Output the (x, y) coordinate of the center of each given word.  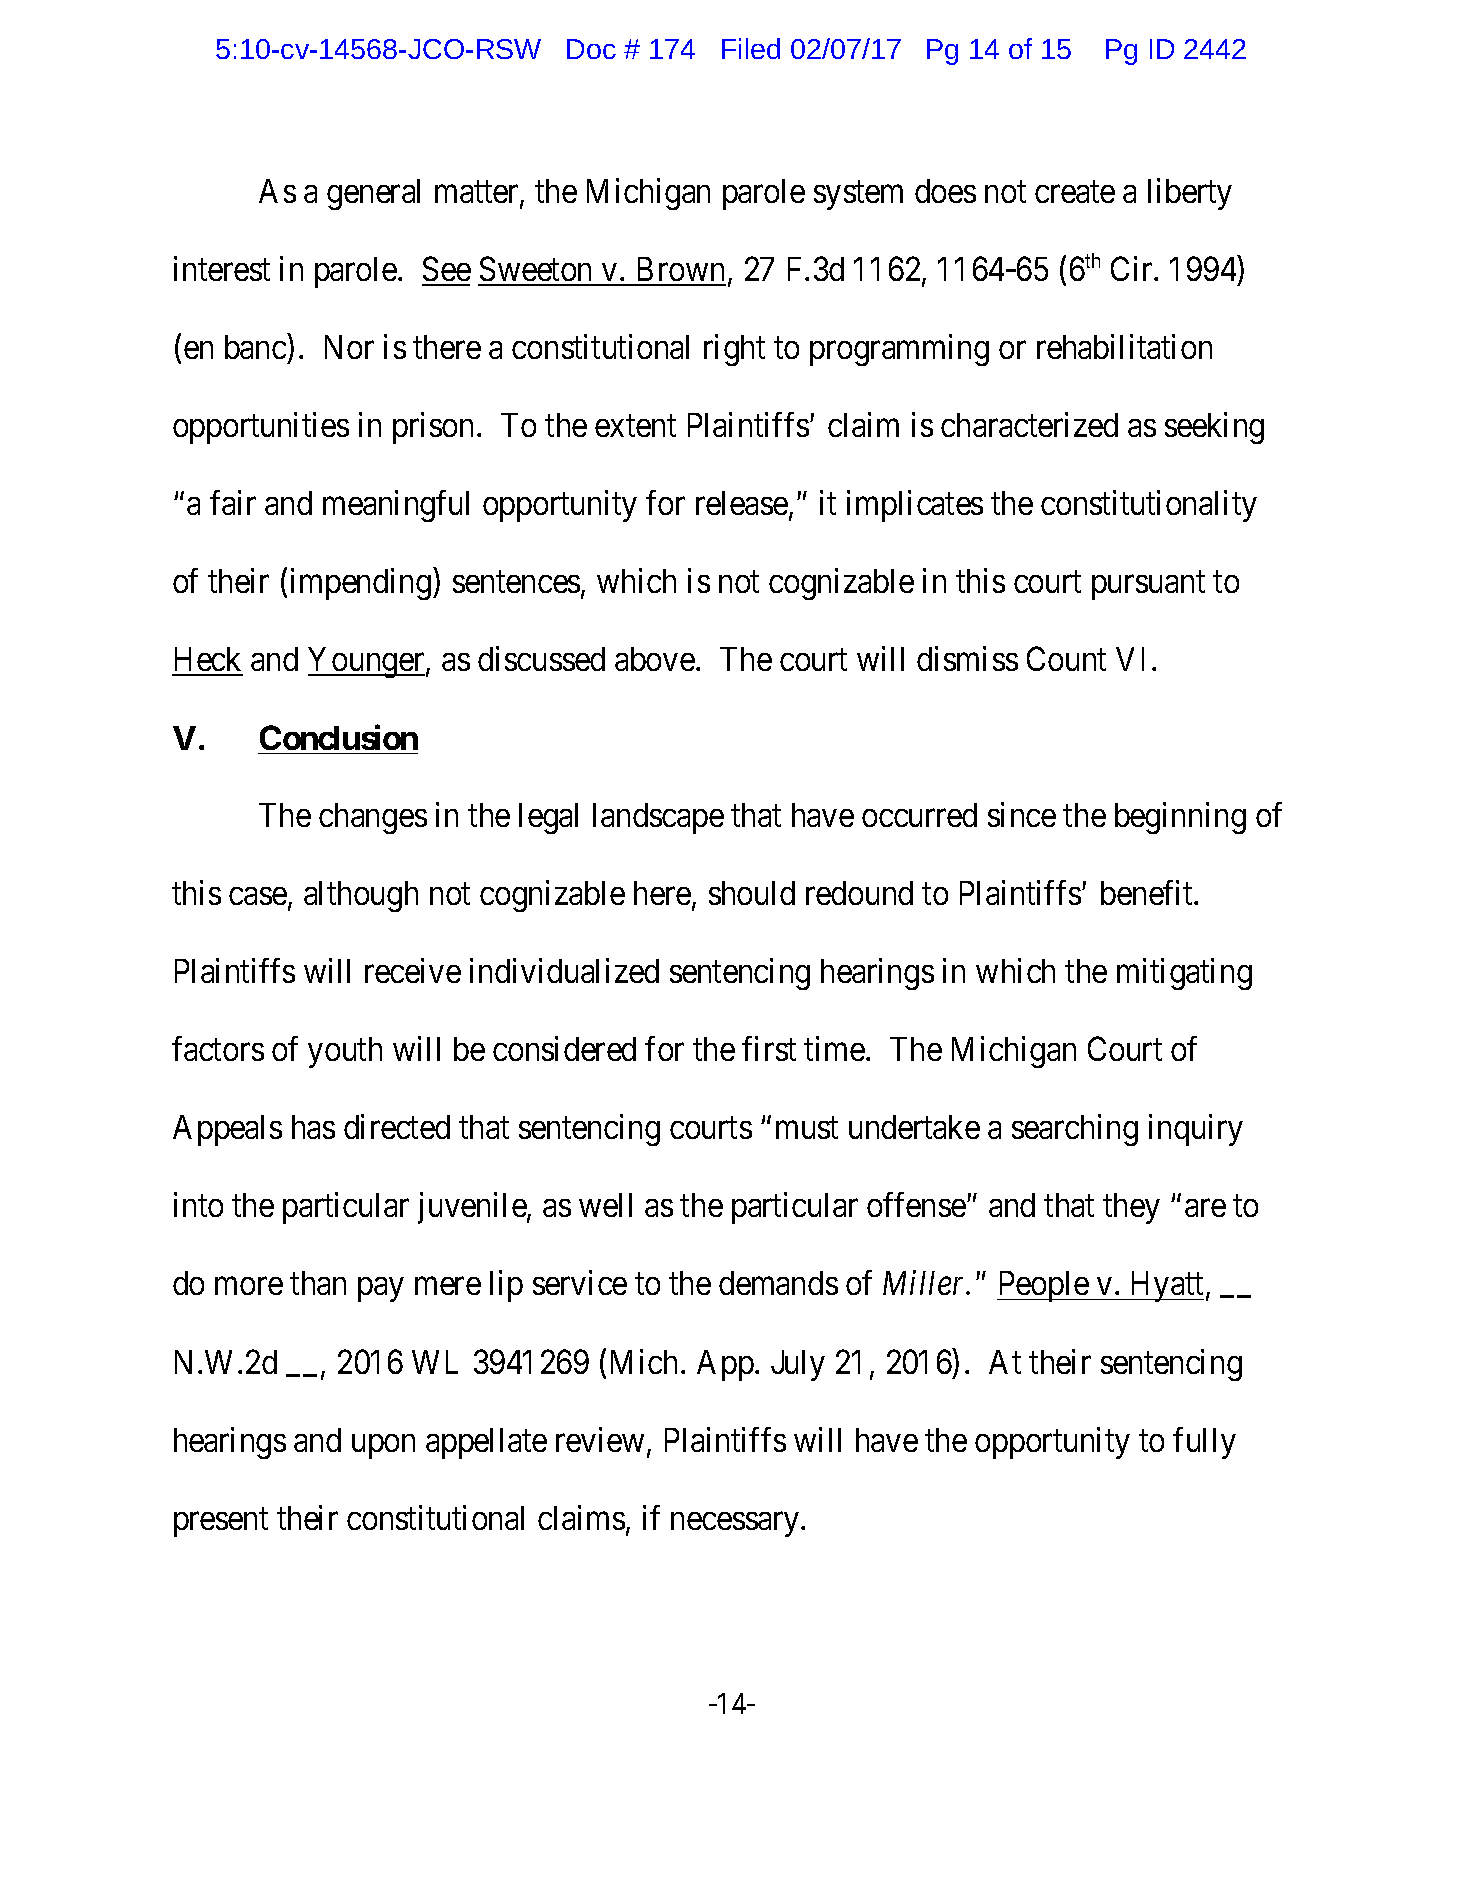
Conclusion (339, 737)
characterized (1029, 424)
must (807, 1128)
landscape (658, 818)
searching (1075, 1130)
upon (383, 1446)
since (1022, 815)
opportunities (261, 428)
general (373, 194)
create (1075, 192)
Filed (751, 48)
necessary (736, 1524)
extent (635, 426)
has (313, 1127)
